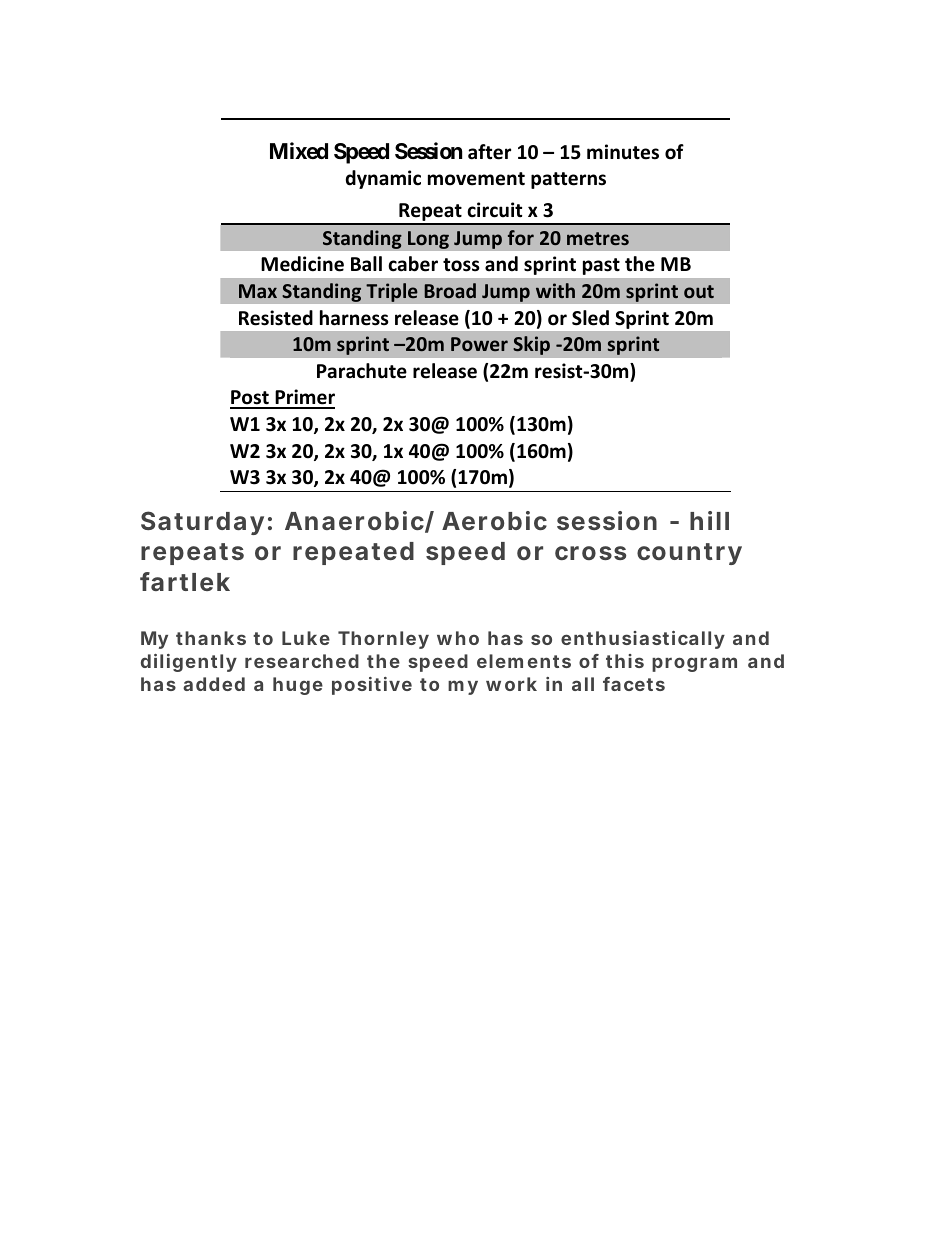  Describe the element at coordinates (689, 554) in the screenshot. I see `country` at that location.
